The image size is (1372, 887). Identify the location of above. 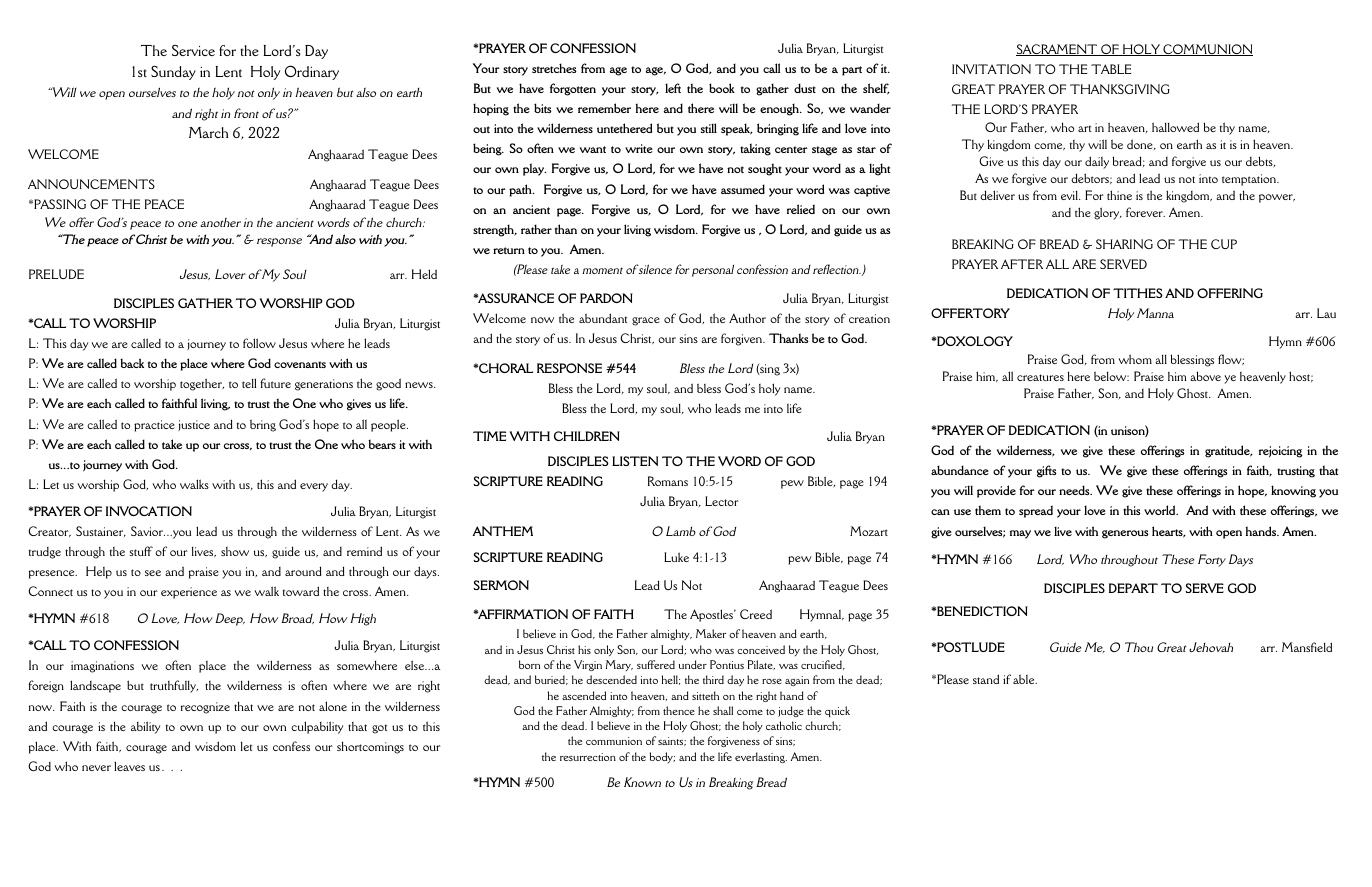
(1205, 376).
